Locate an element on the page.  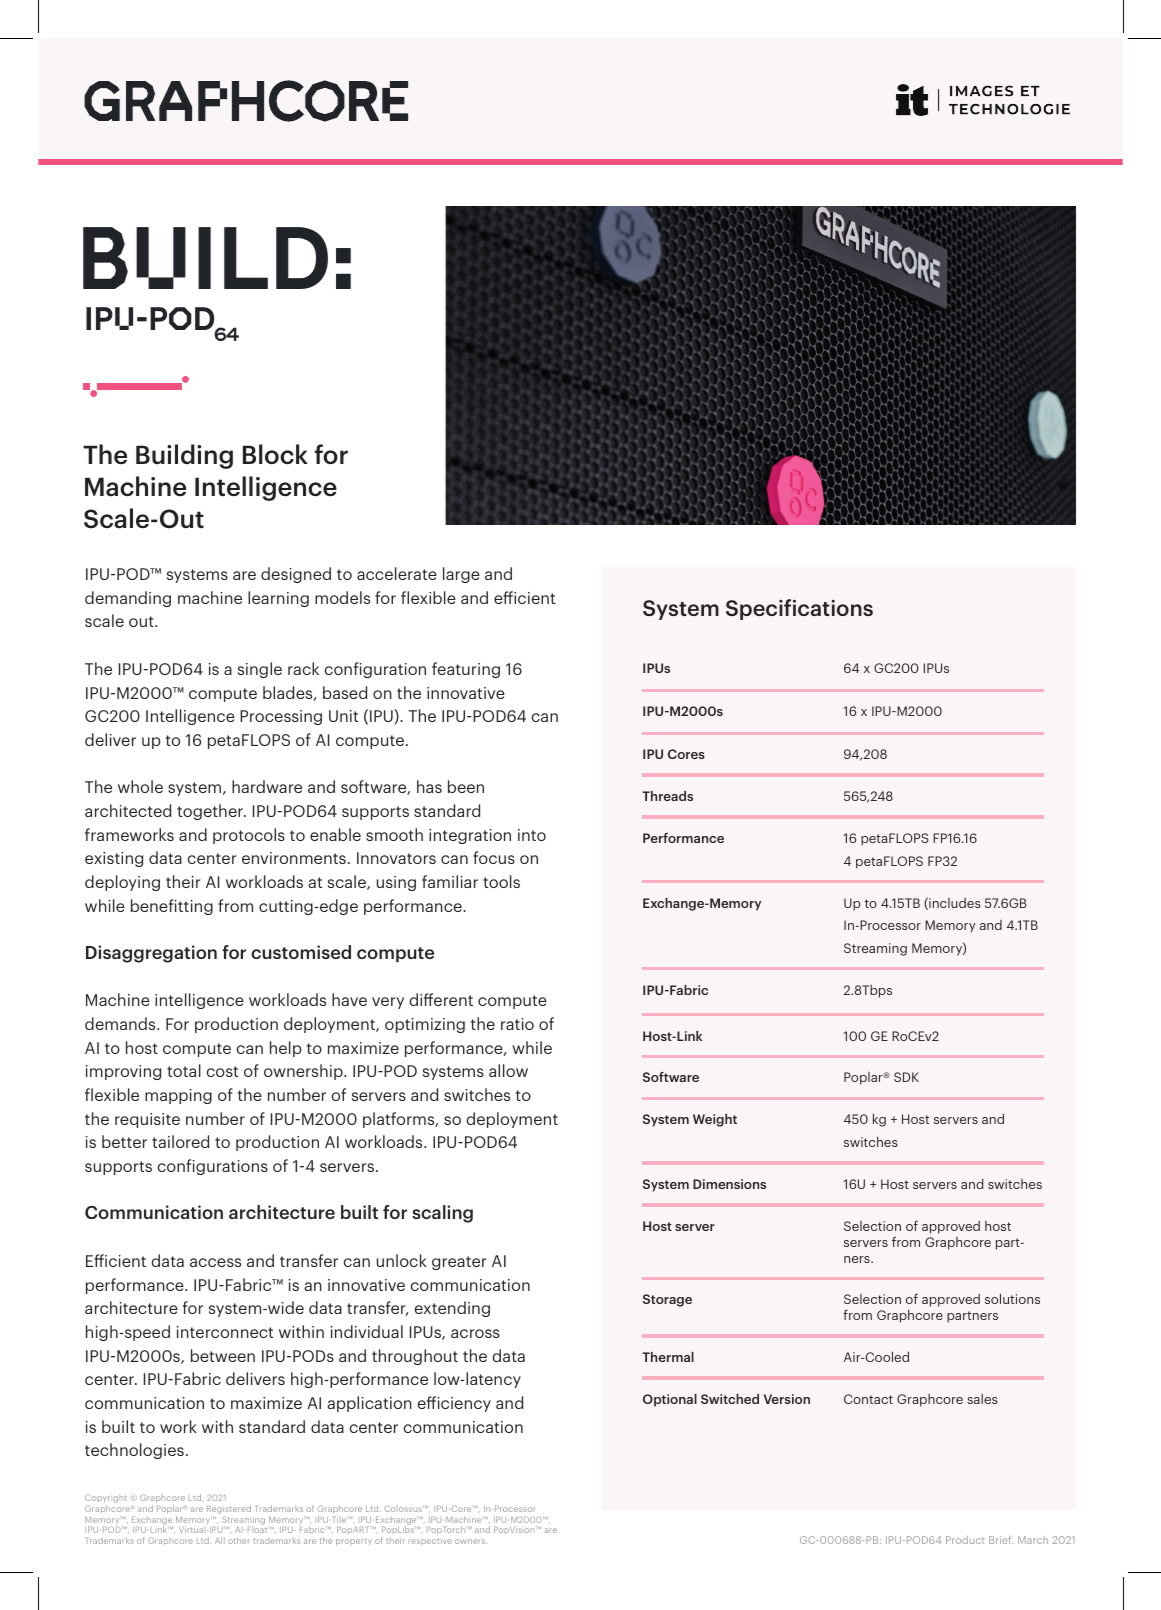
greater is located at coordinates (459, 1263).
